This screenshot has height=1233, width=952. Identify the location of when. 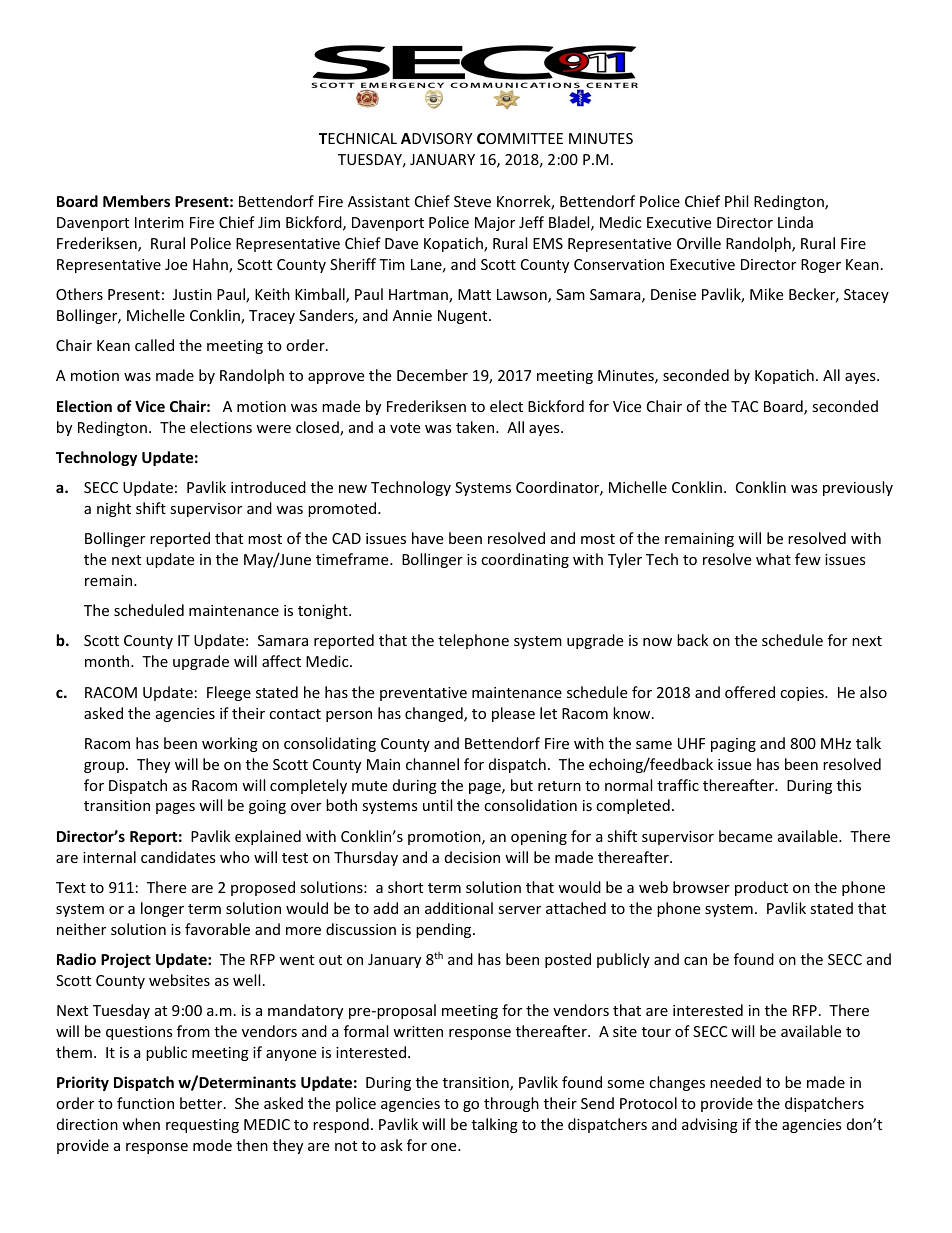
(141, 1124).
